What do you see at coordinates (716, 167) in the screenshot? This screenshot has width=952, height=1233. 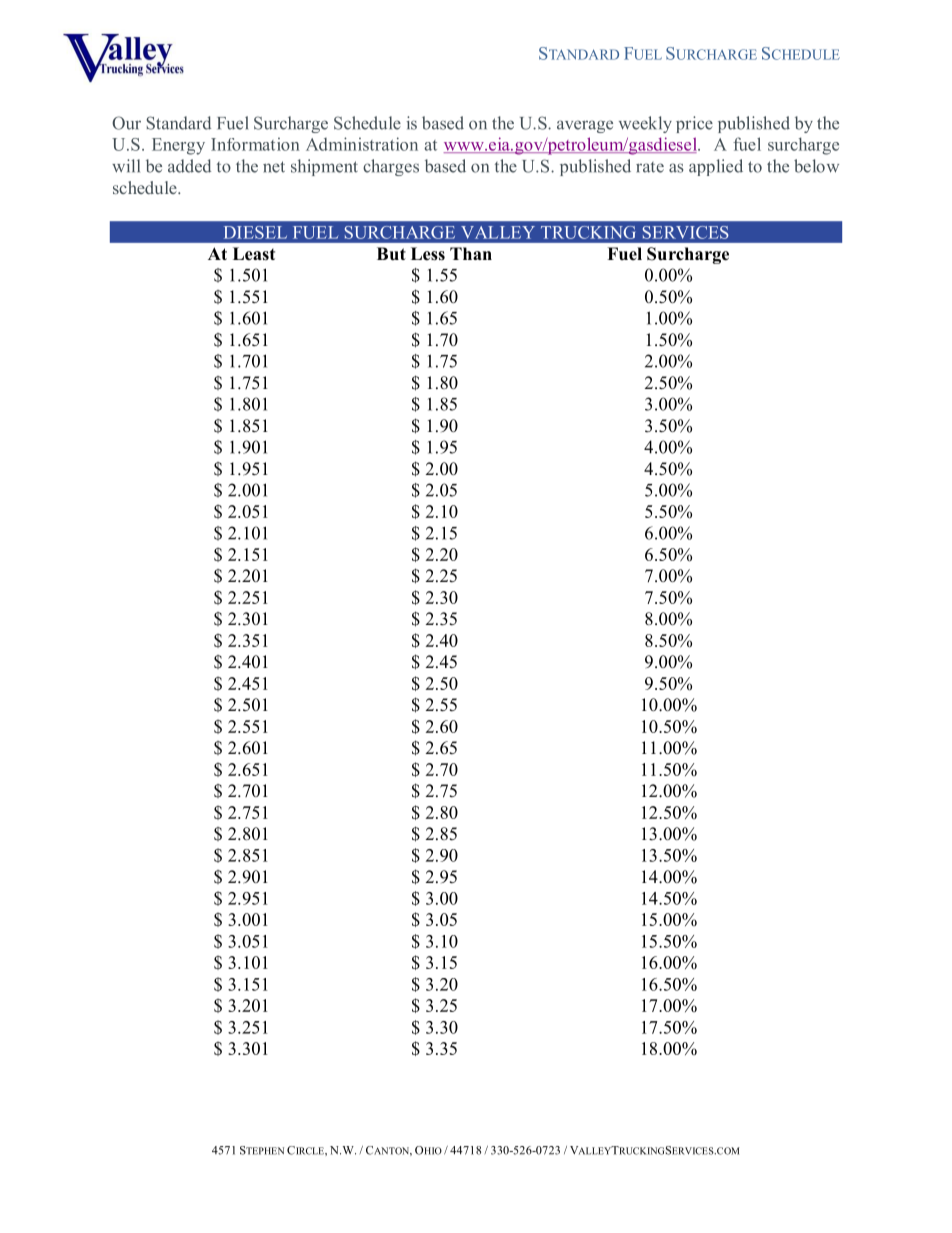 I see `applied` at bounding box center [716, 167].
